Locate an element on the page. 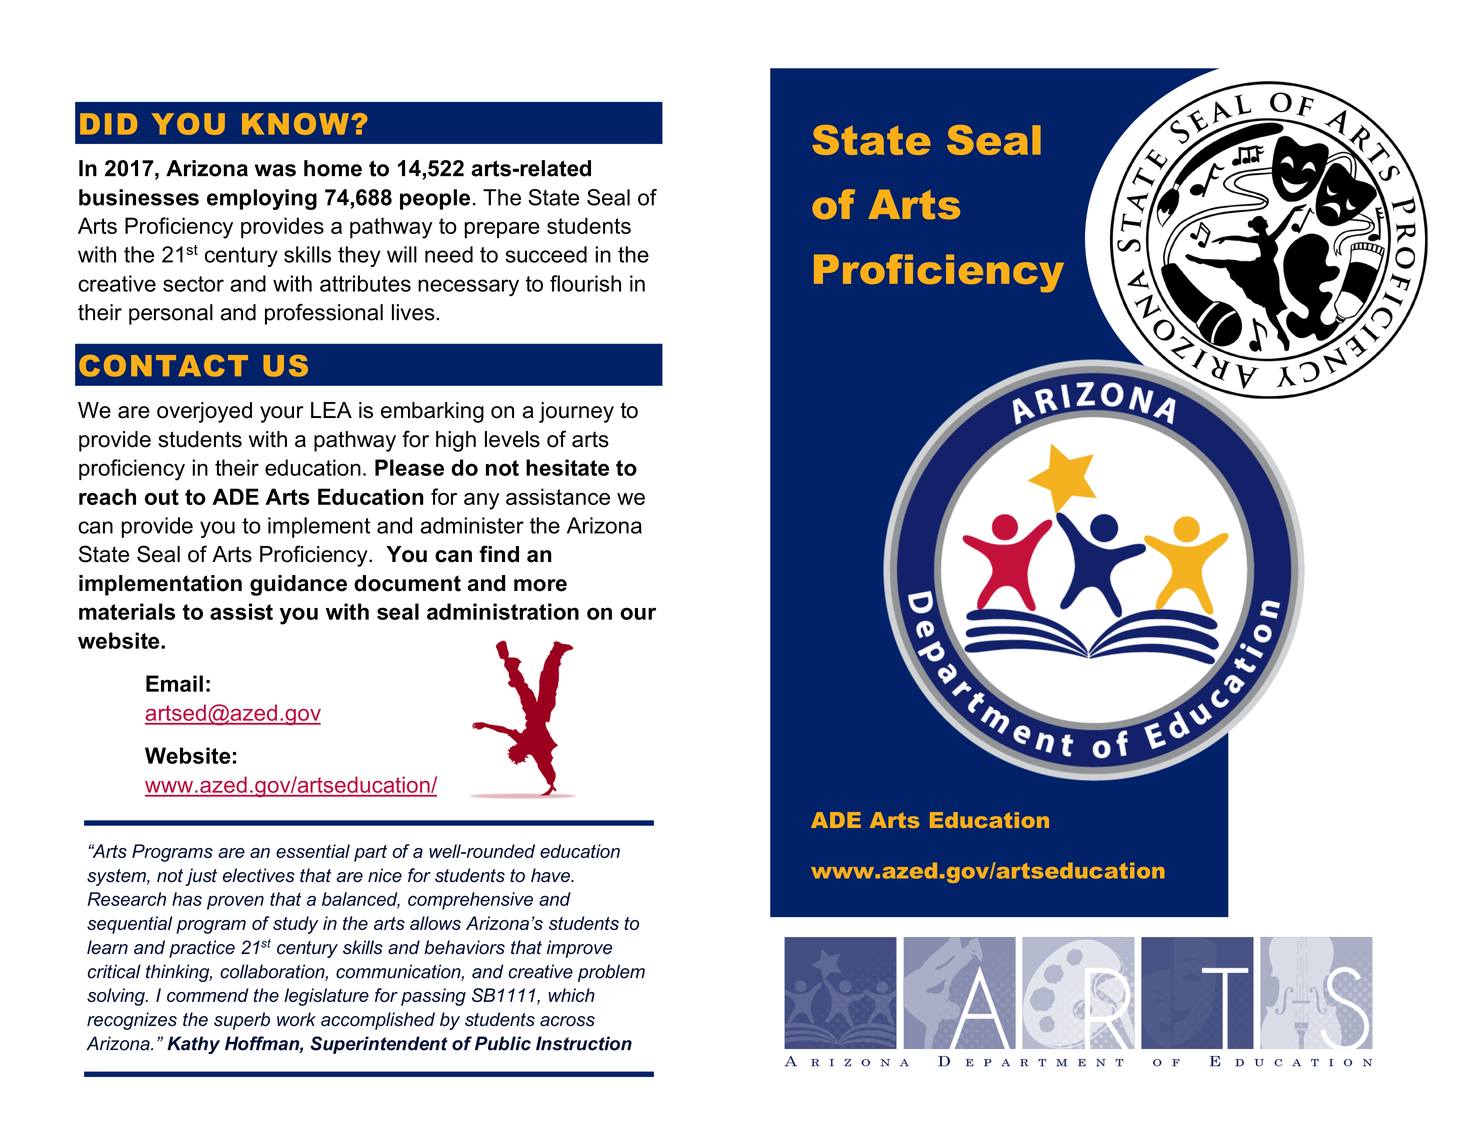 This image has height=1140, width=1476. accomplished is located at coordinates (378, 1021).
